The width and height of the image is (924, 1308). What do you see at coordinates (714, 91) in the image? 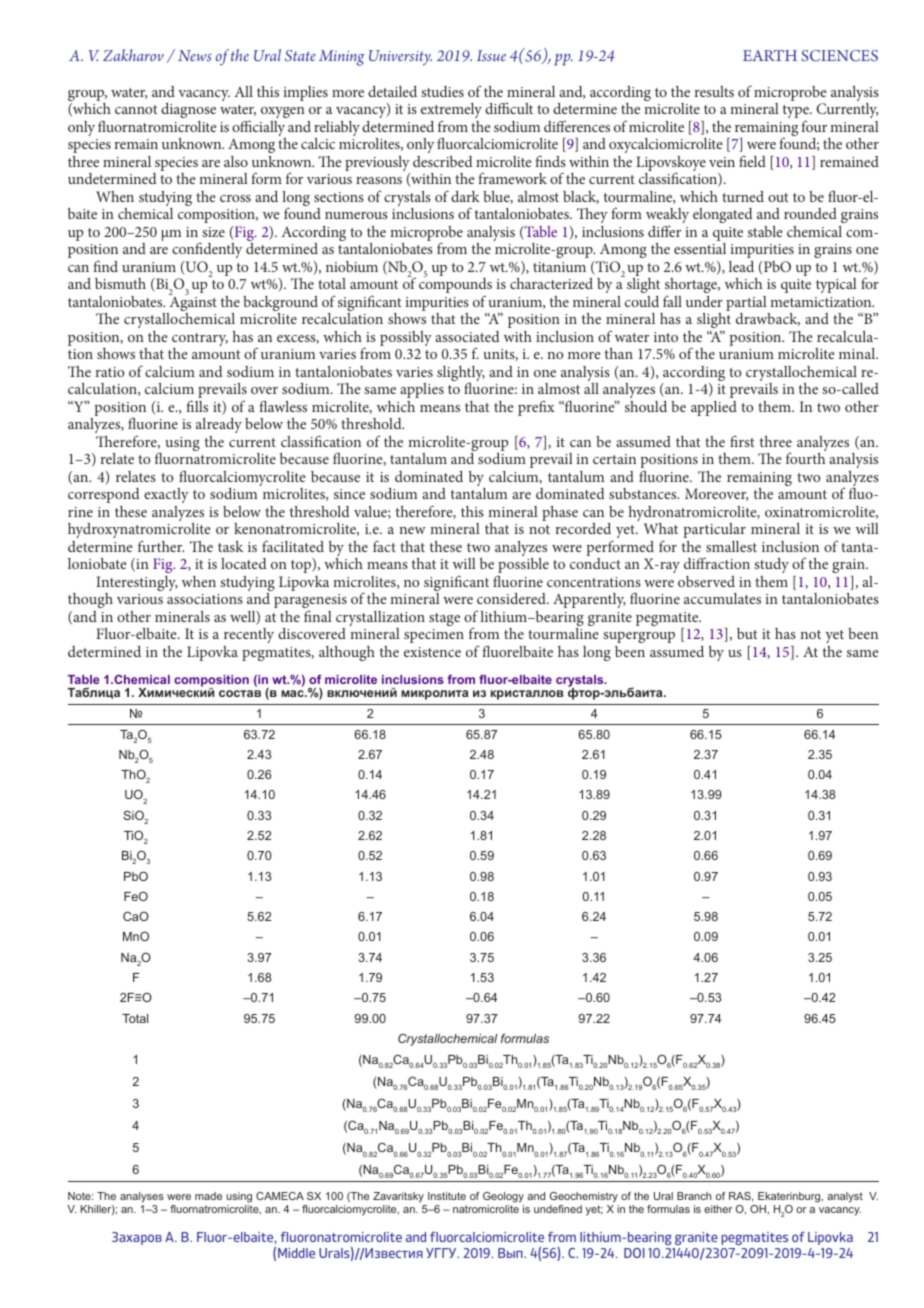
I see `results` at bounding box center [714, 91].
